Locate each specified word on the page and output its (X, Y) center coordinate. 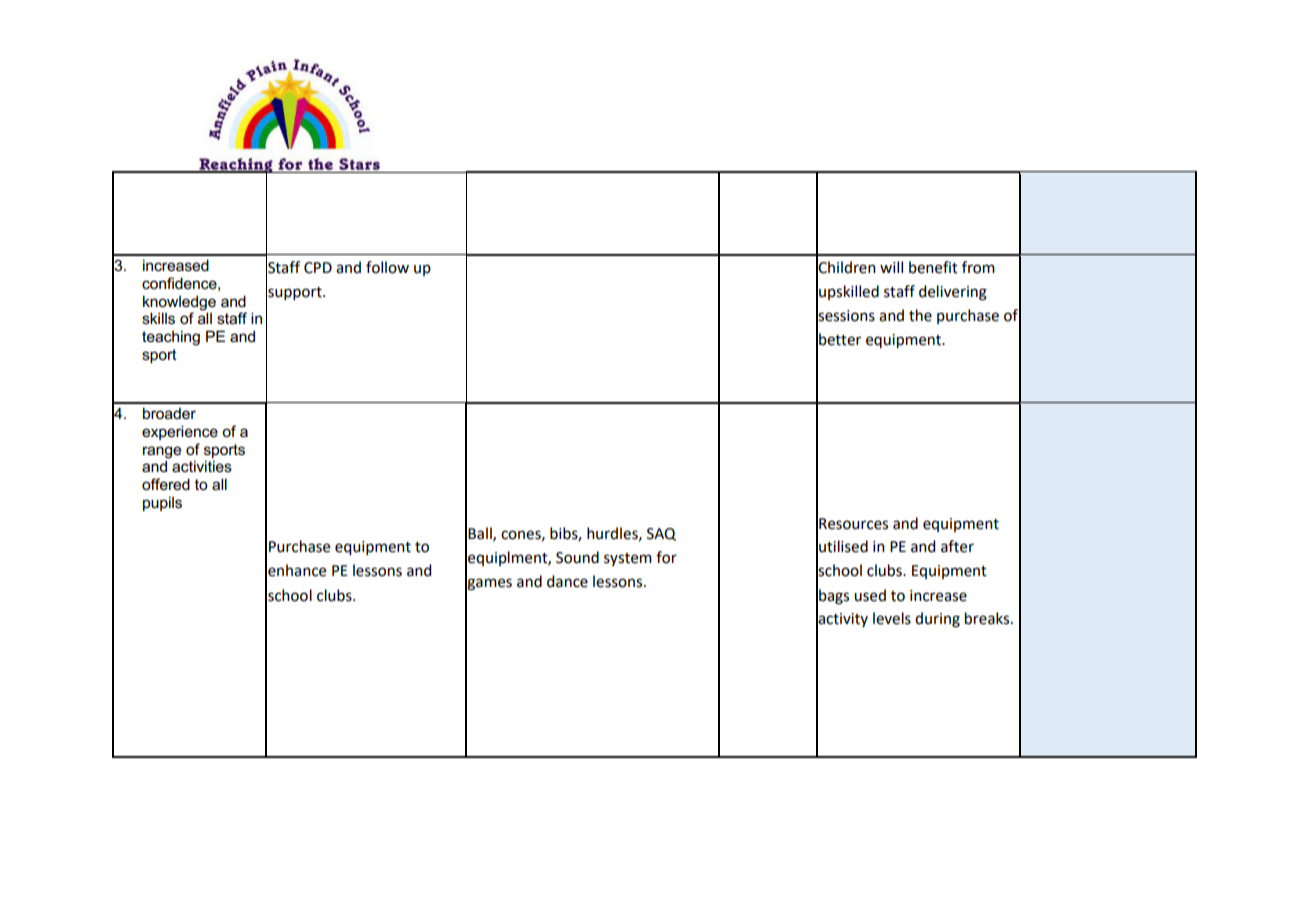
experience (180, 432)
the (920, 315)
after (957, 546)
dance (567, 581)
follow (387, 267)
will (891, 267)
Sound (577, 557)
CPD (318, 268)
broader (169, 413)
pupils (162, 503)
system (628, 559)
